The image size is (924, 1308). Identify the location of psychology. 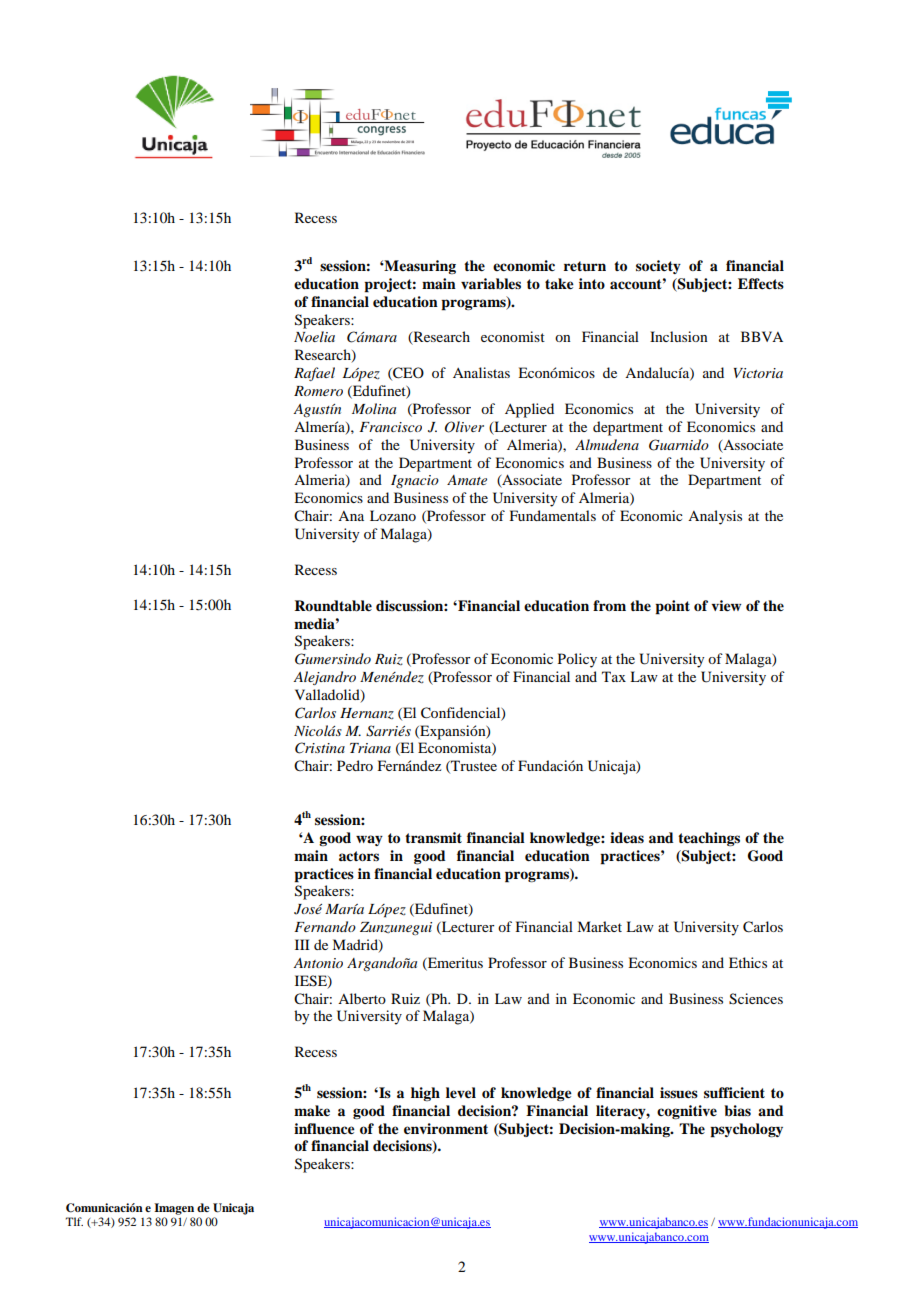
(746, 1130).
